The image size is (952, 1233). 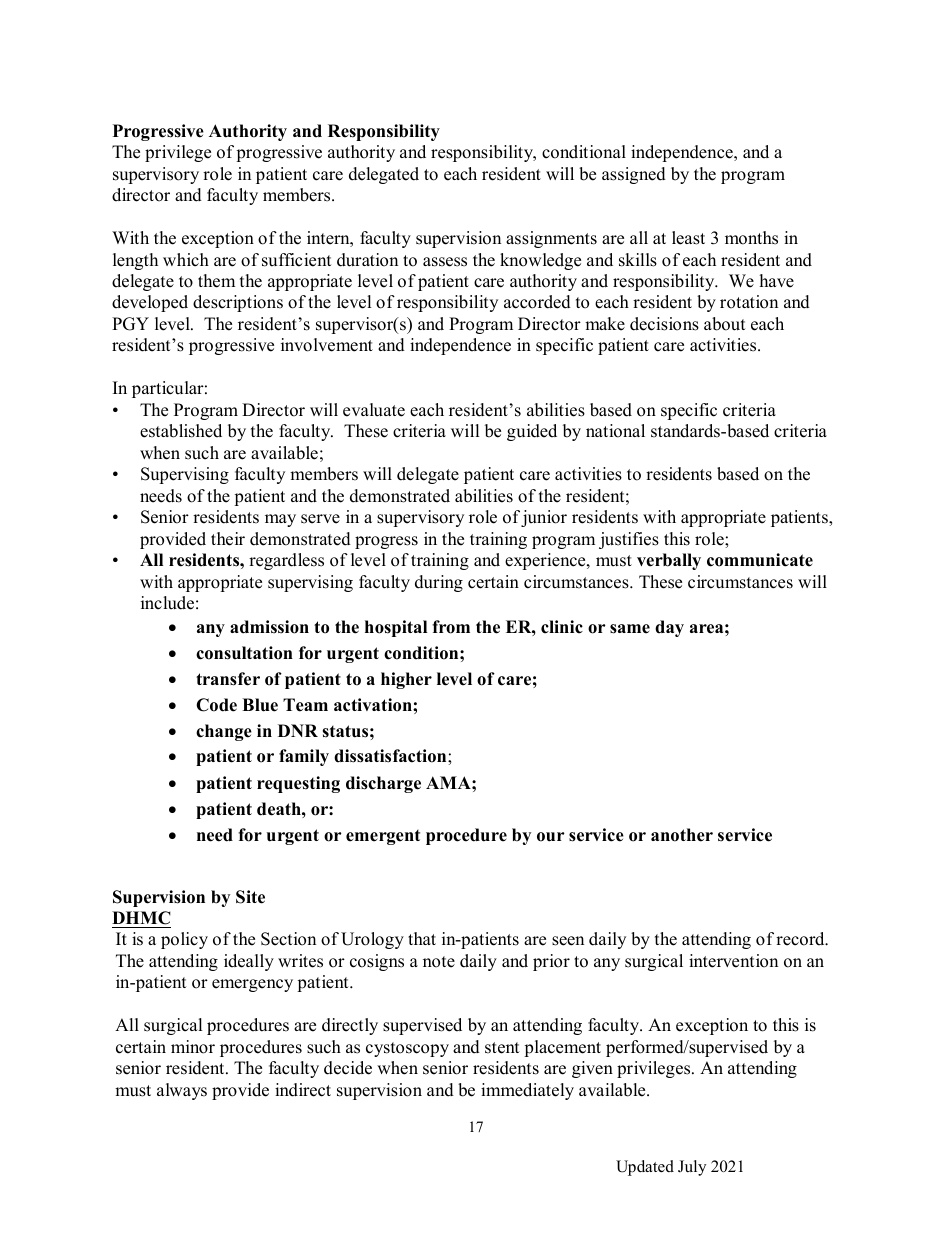 What do you see at coordinates (182, 1091) in the screenshot?
I see `always` at bounding box center [182, 1091].
